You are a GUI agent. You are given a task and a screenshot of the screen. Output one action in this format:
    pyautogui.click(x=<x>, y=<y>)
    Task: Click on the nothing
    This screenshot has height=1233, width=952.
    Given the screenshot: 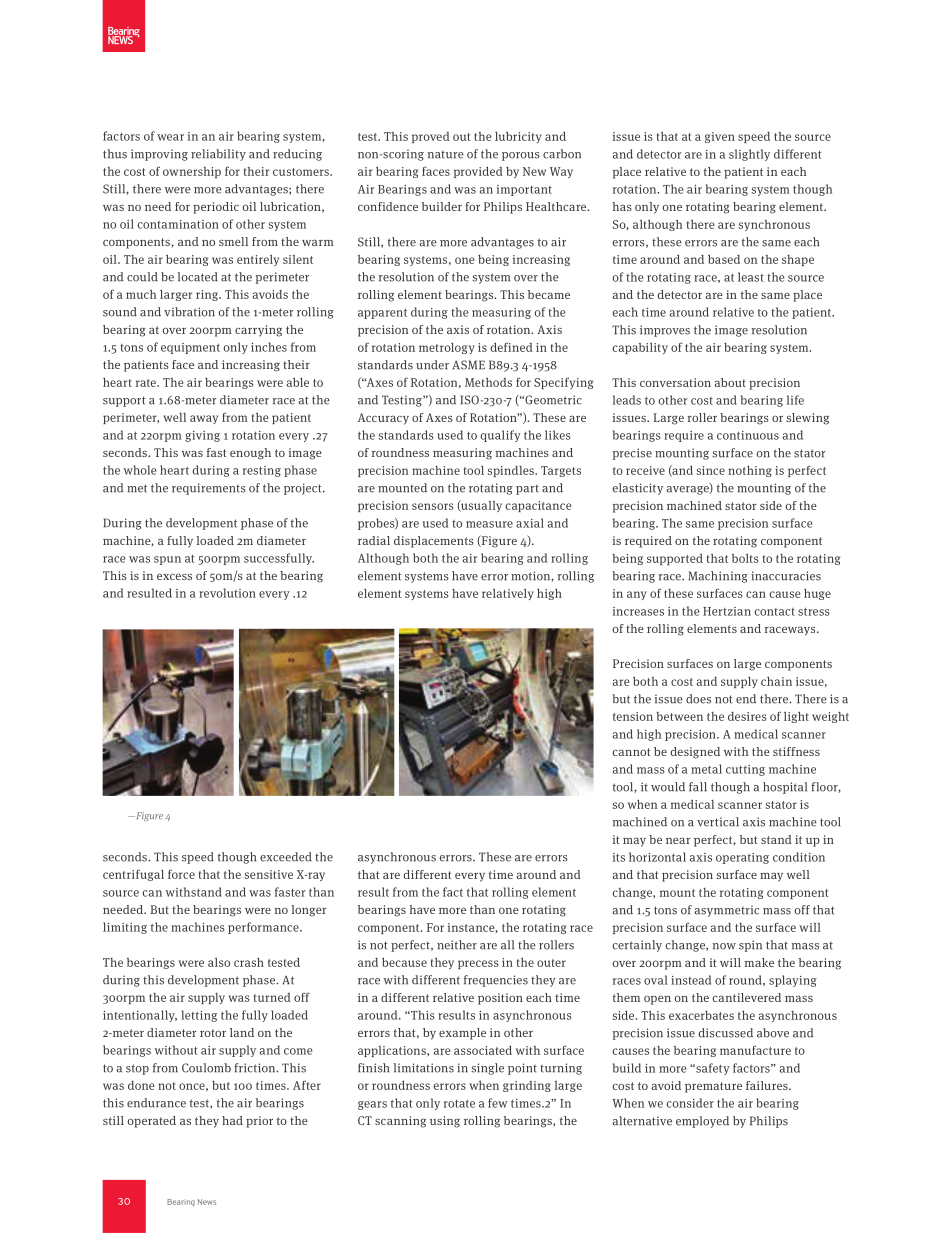 What is the action you would take?
    pyautogui.click(x=750, y=471)
